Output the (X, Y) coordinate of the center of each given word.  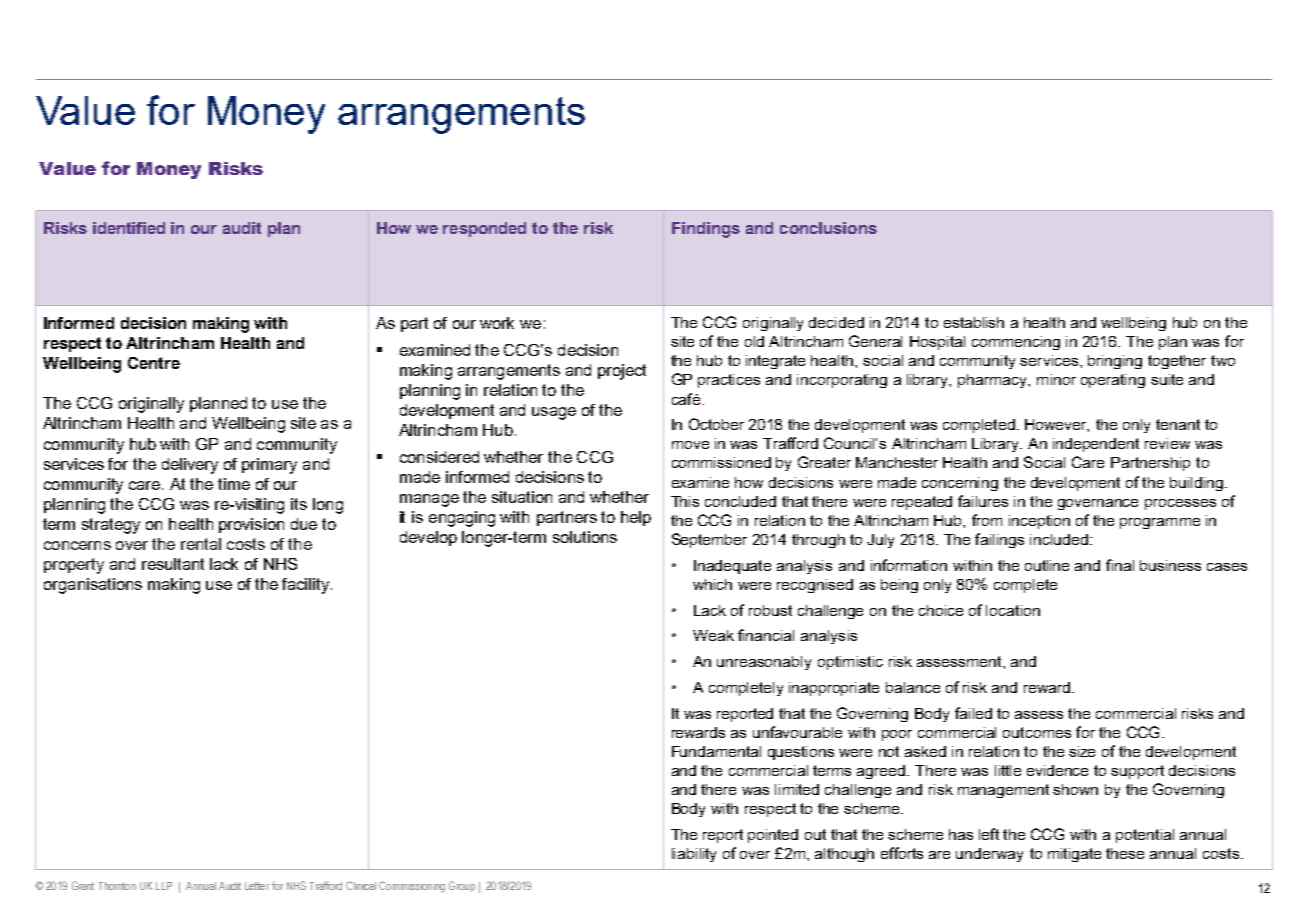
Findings (706, 230)
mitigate (1074, 855)
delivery (190, 466)
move (690, 445)
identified (129, 228)
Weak (713, 635)
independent (1096, 445)
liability (694, 855)
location (1013, 610)
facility (307, 586)
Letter (257, 886)
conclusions (828, 228)
